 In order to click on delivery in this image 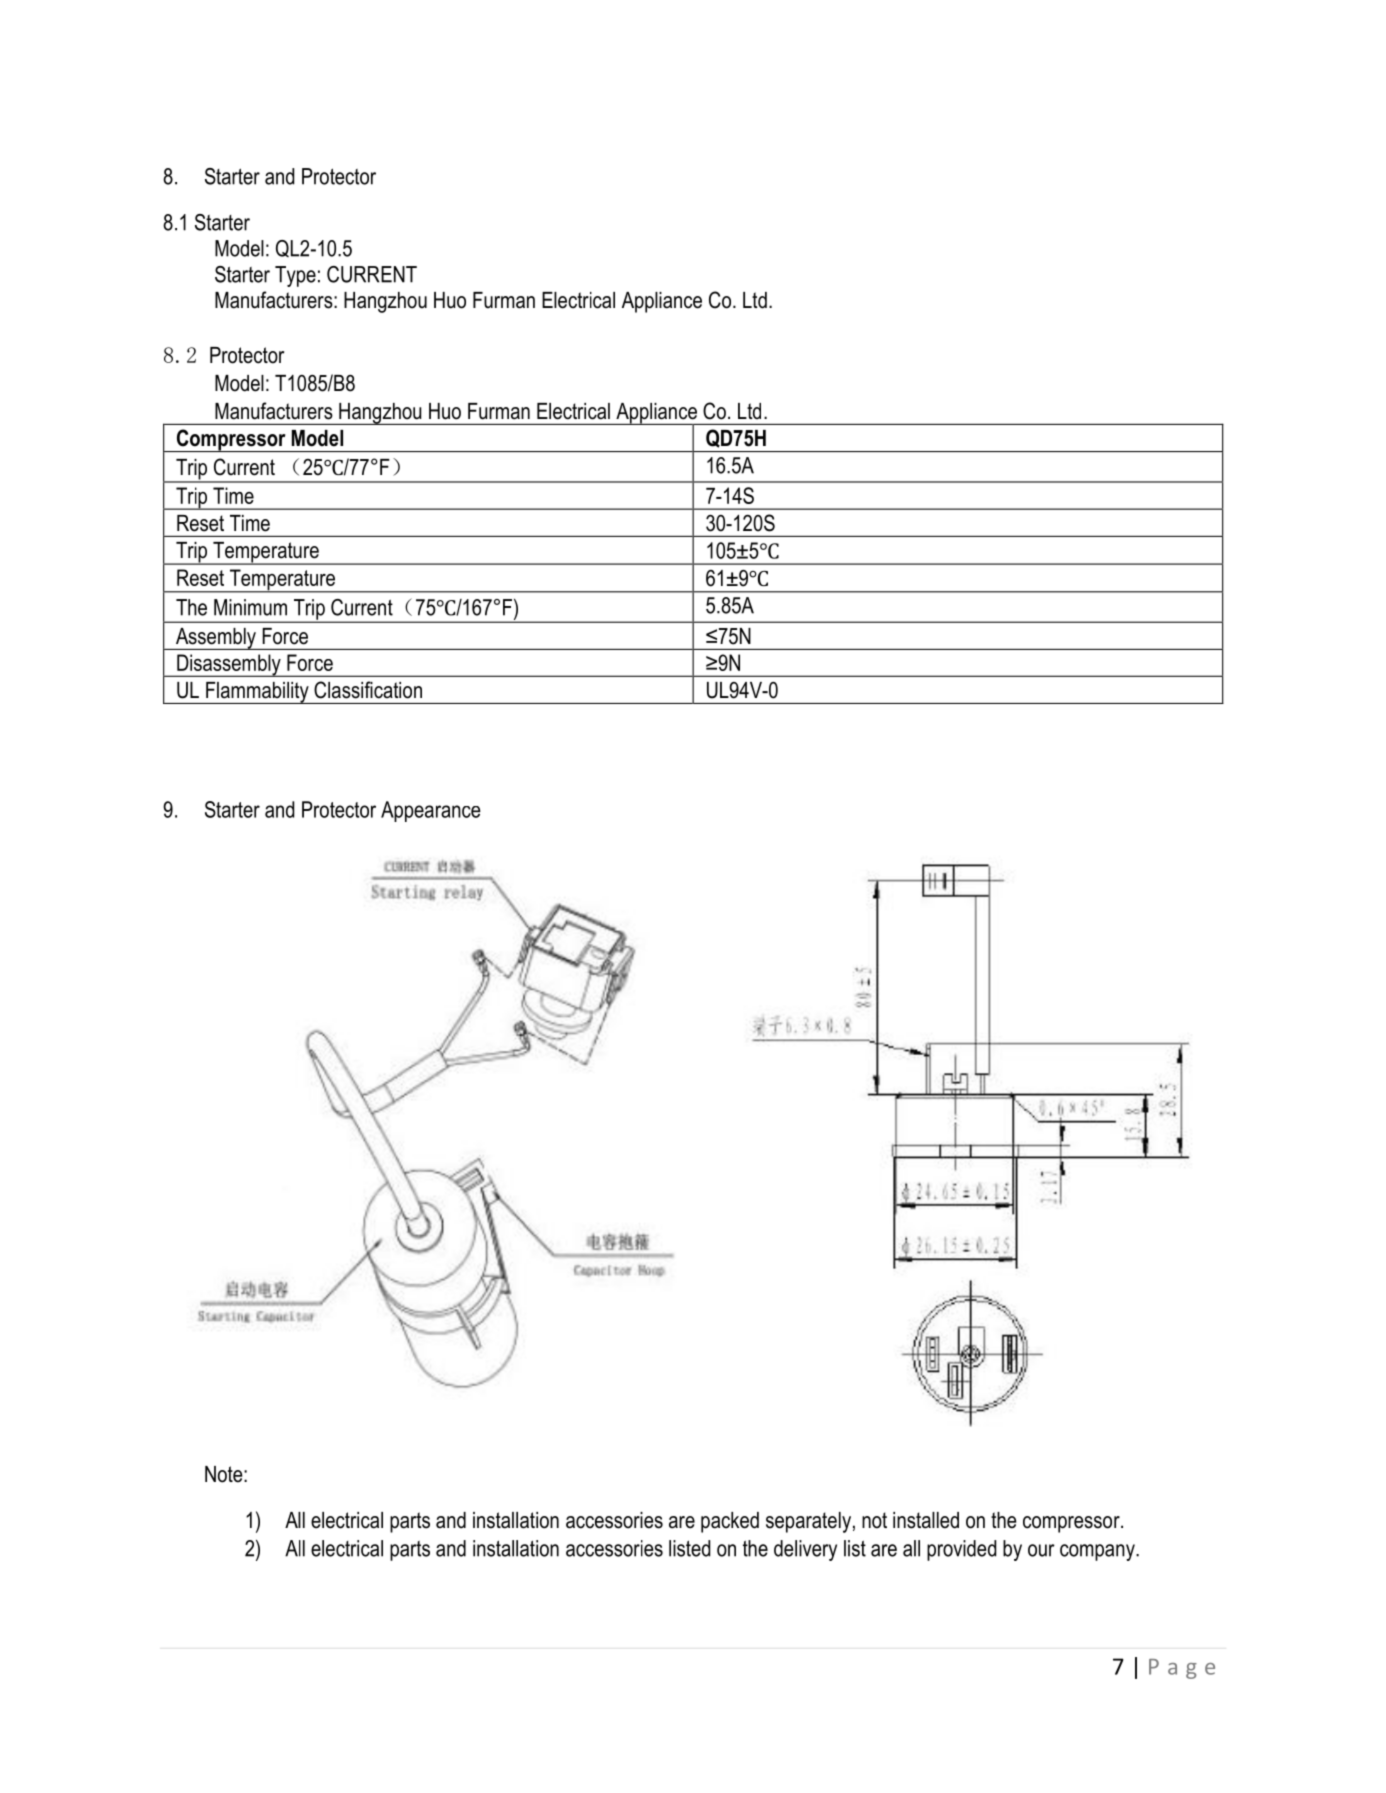, I will do `click(805, 1550)`.
